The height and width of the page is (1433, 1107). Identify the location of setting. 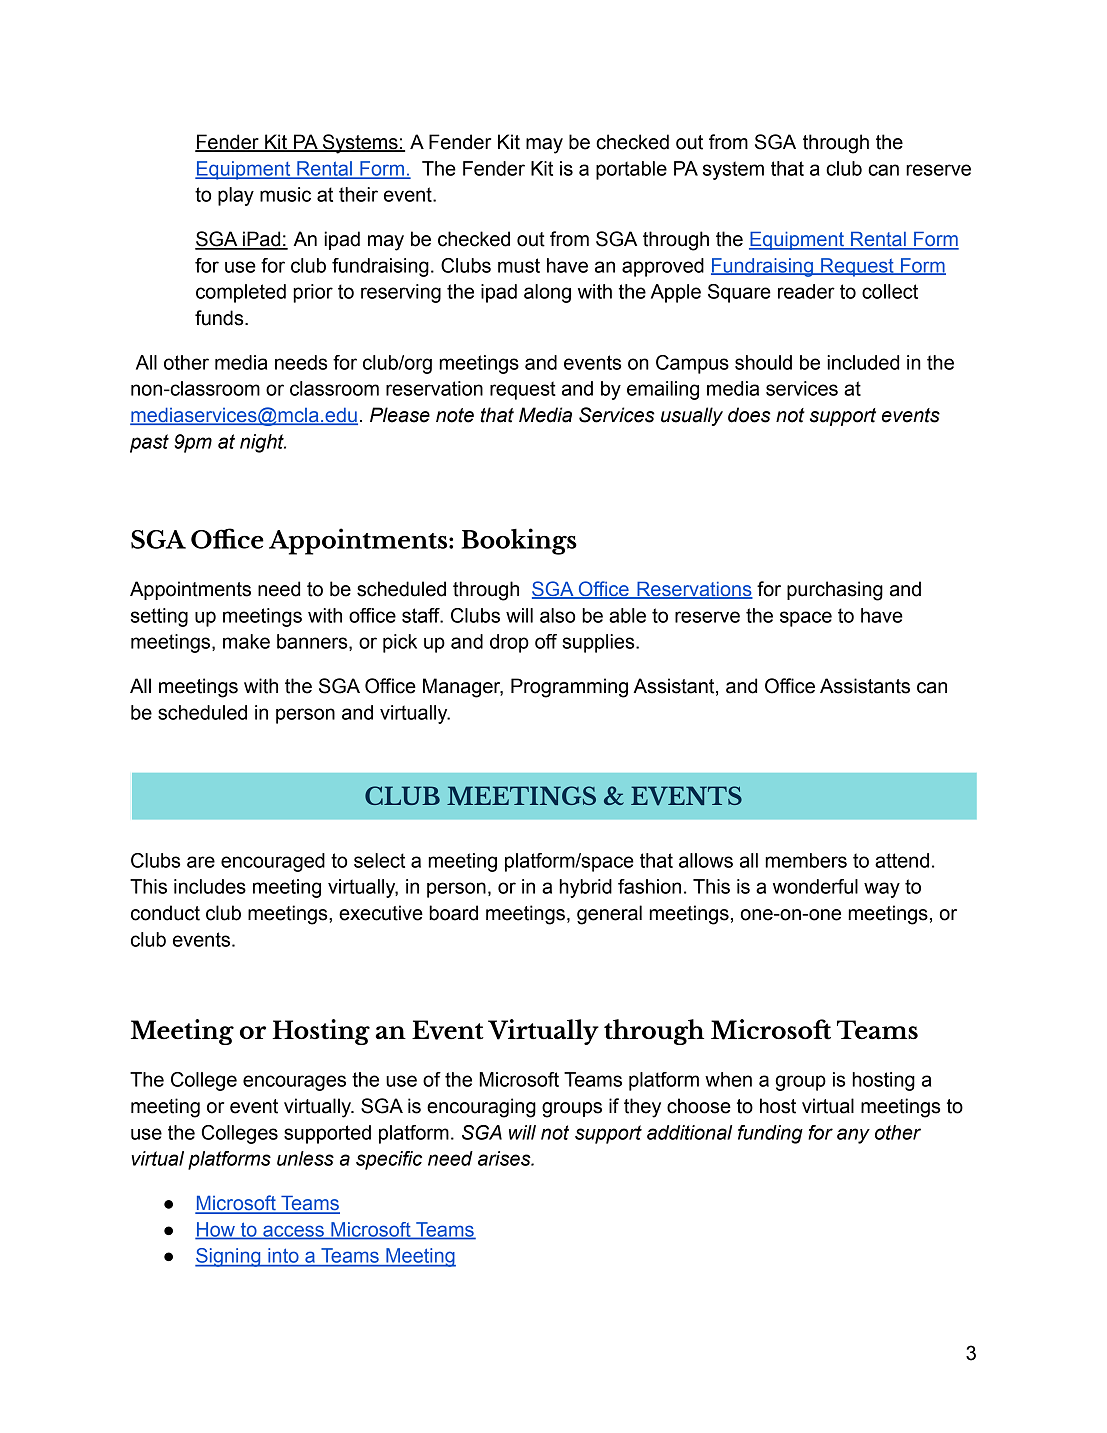
(159, 617).
